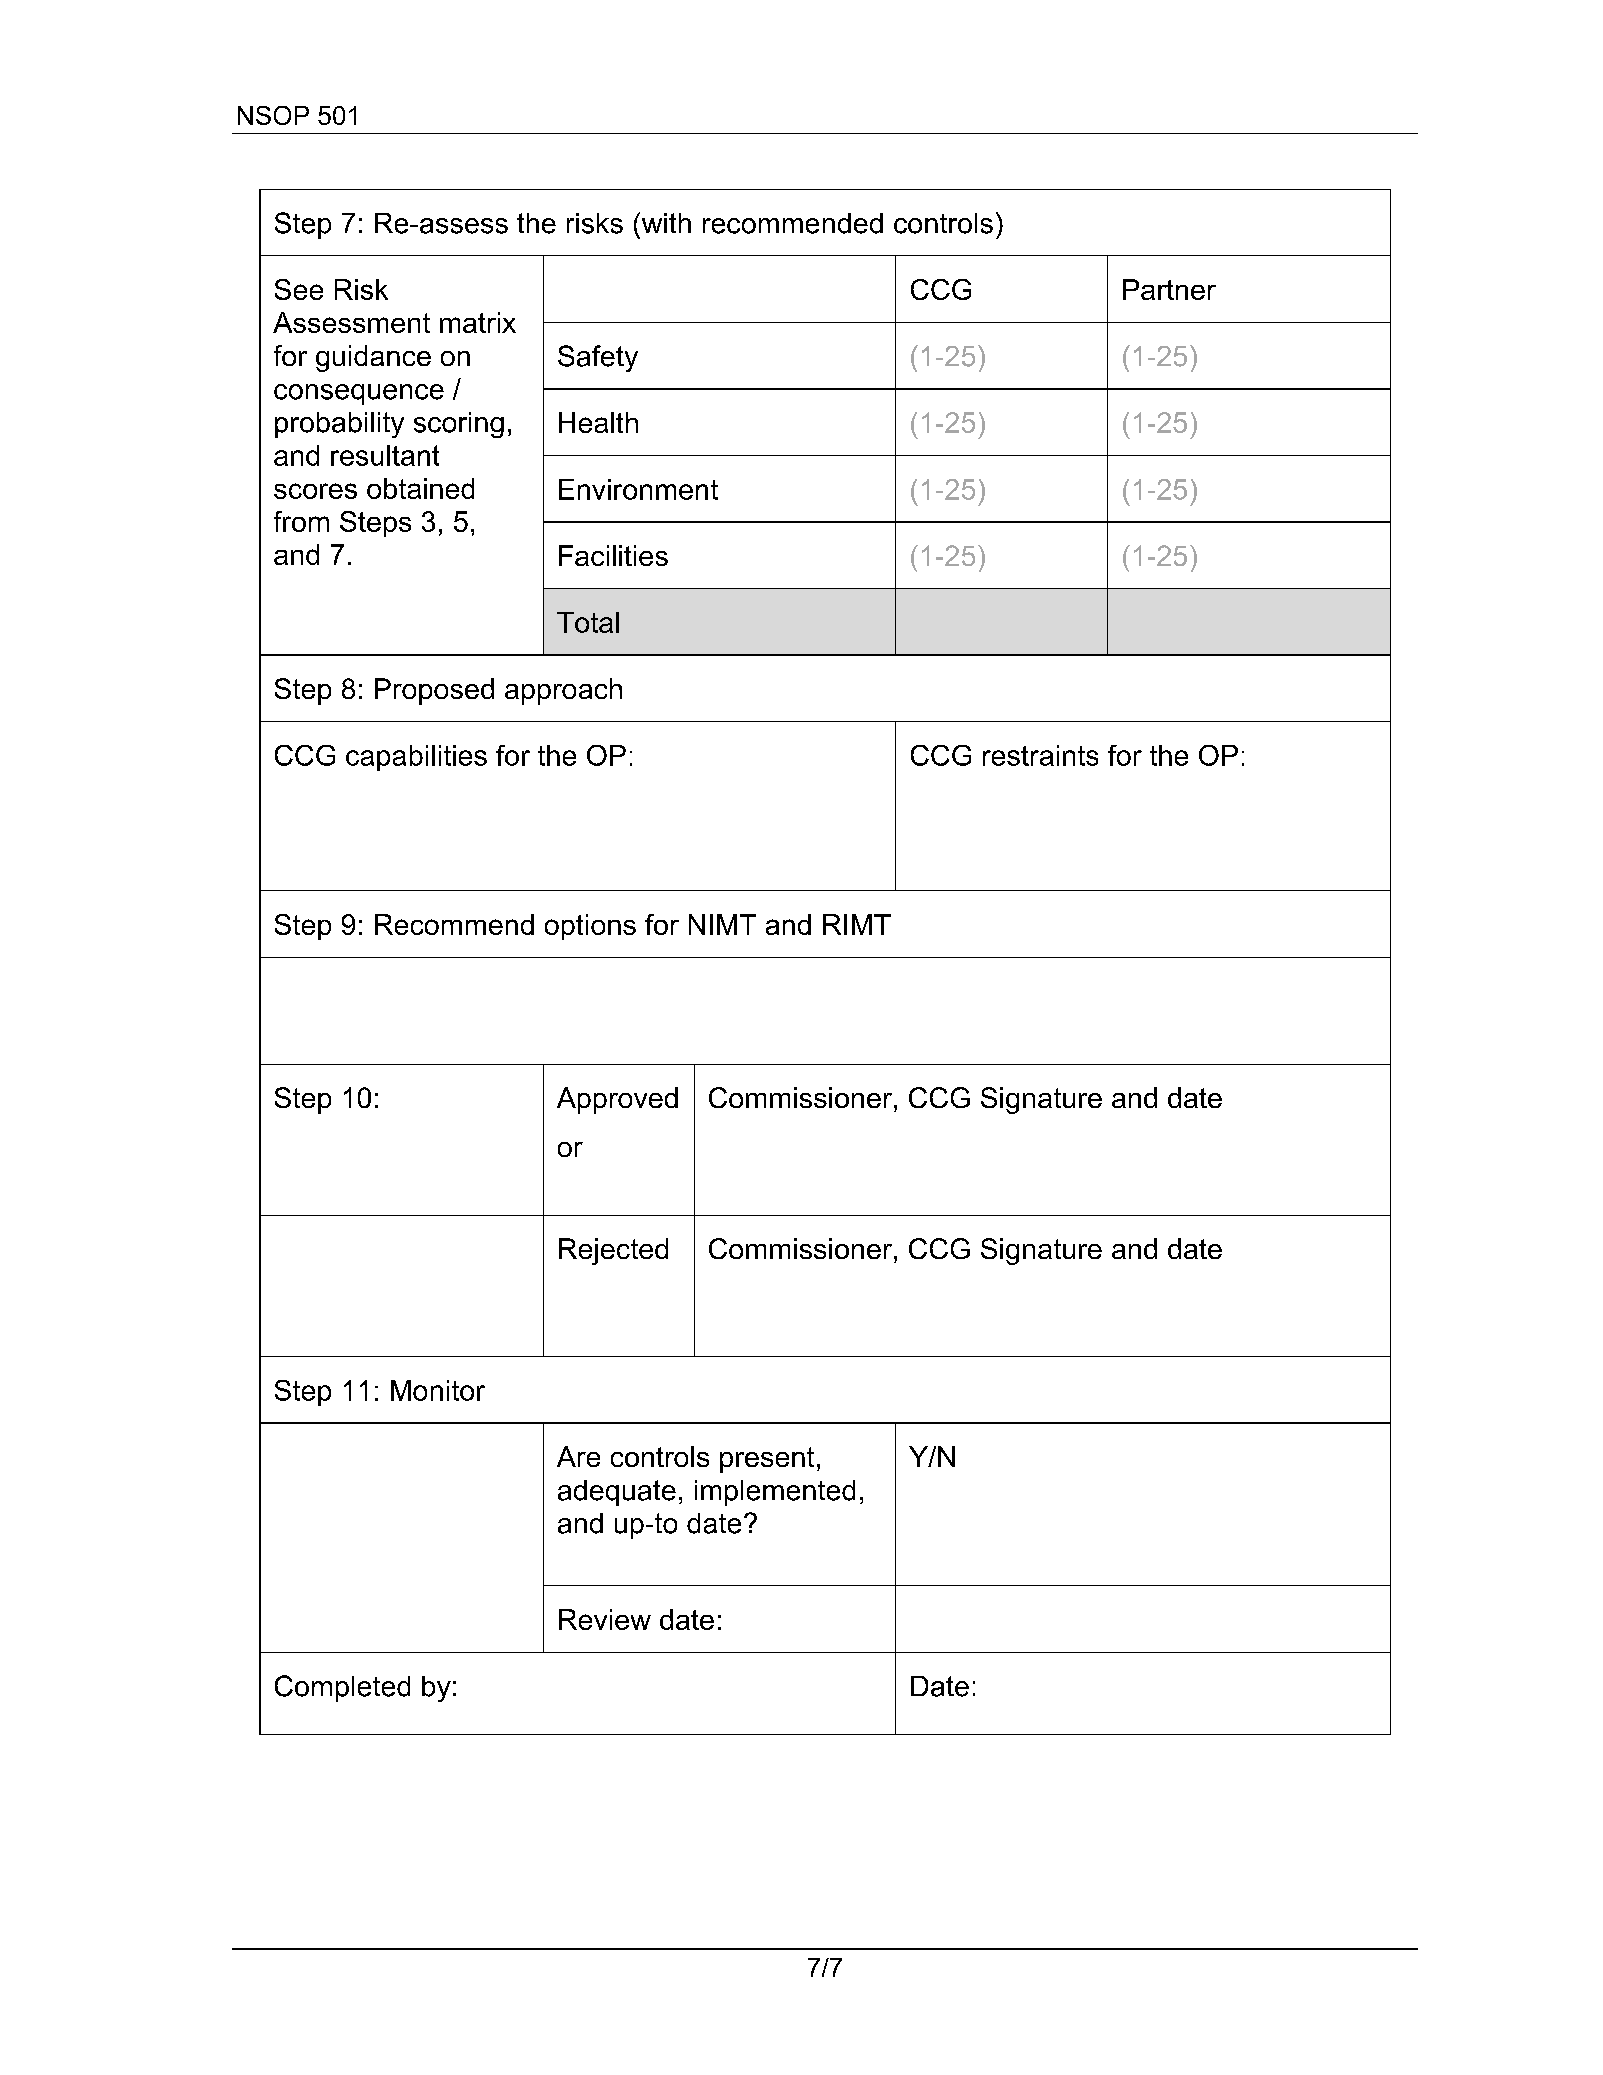 The height and width of the image is (2075, 1603). What do you see at coordinates (617, 1100) in the image?
I see `Approved` at bounding box center [617, 1100].
